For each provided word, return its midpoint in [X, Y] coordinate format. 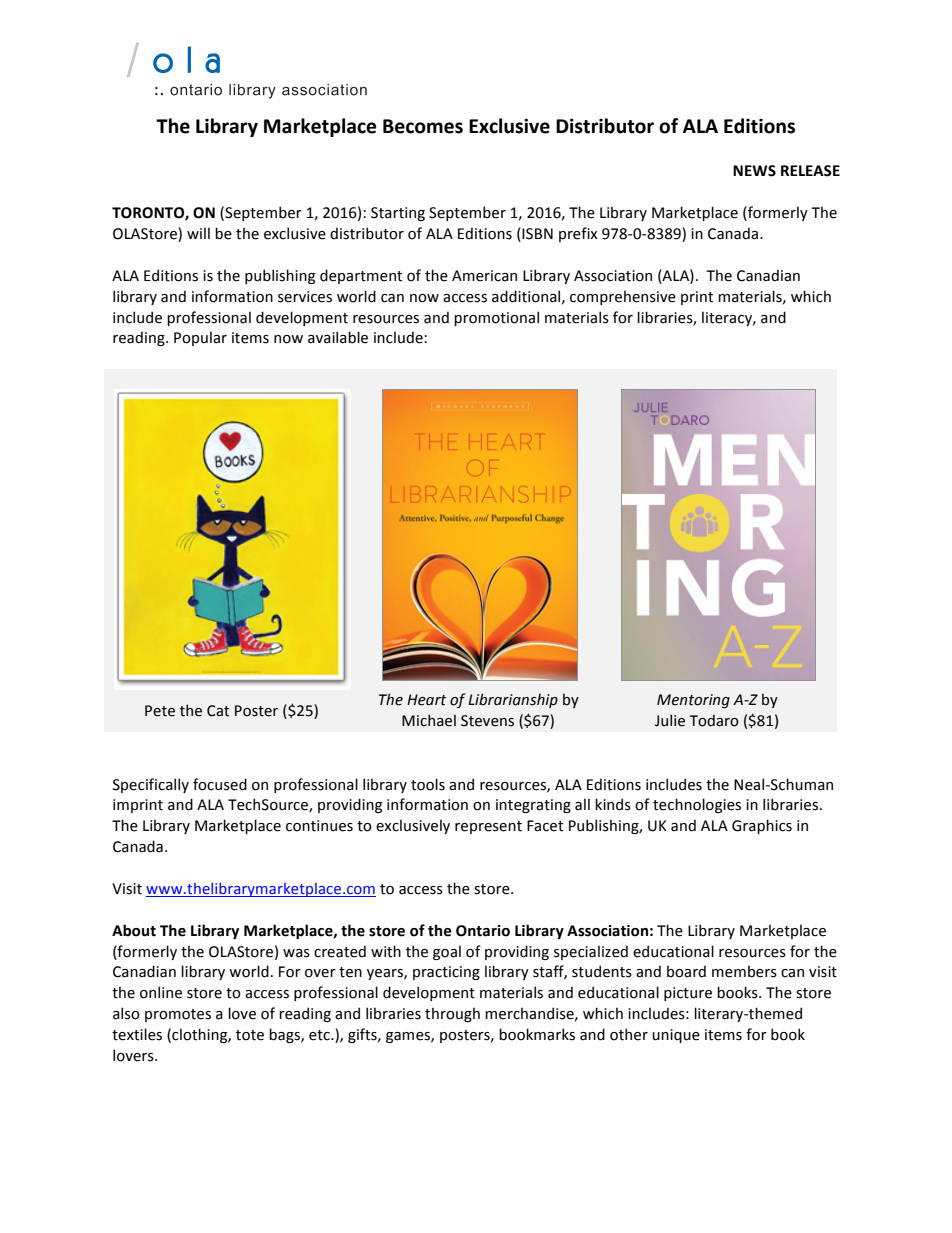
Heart [426, 700]
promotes [178, 1015]
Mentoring [693, 701]
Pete [160, 711]
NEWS [754, 171]
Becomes [423, 126]
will [198, 233]
